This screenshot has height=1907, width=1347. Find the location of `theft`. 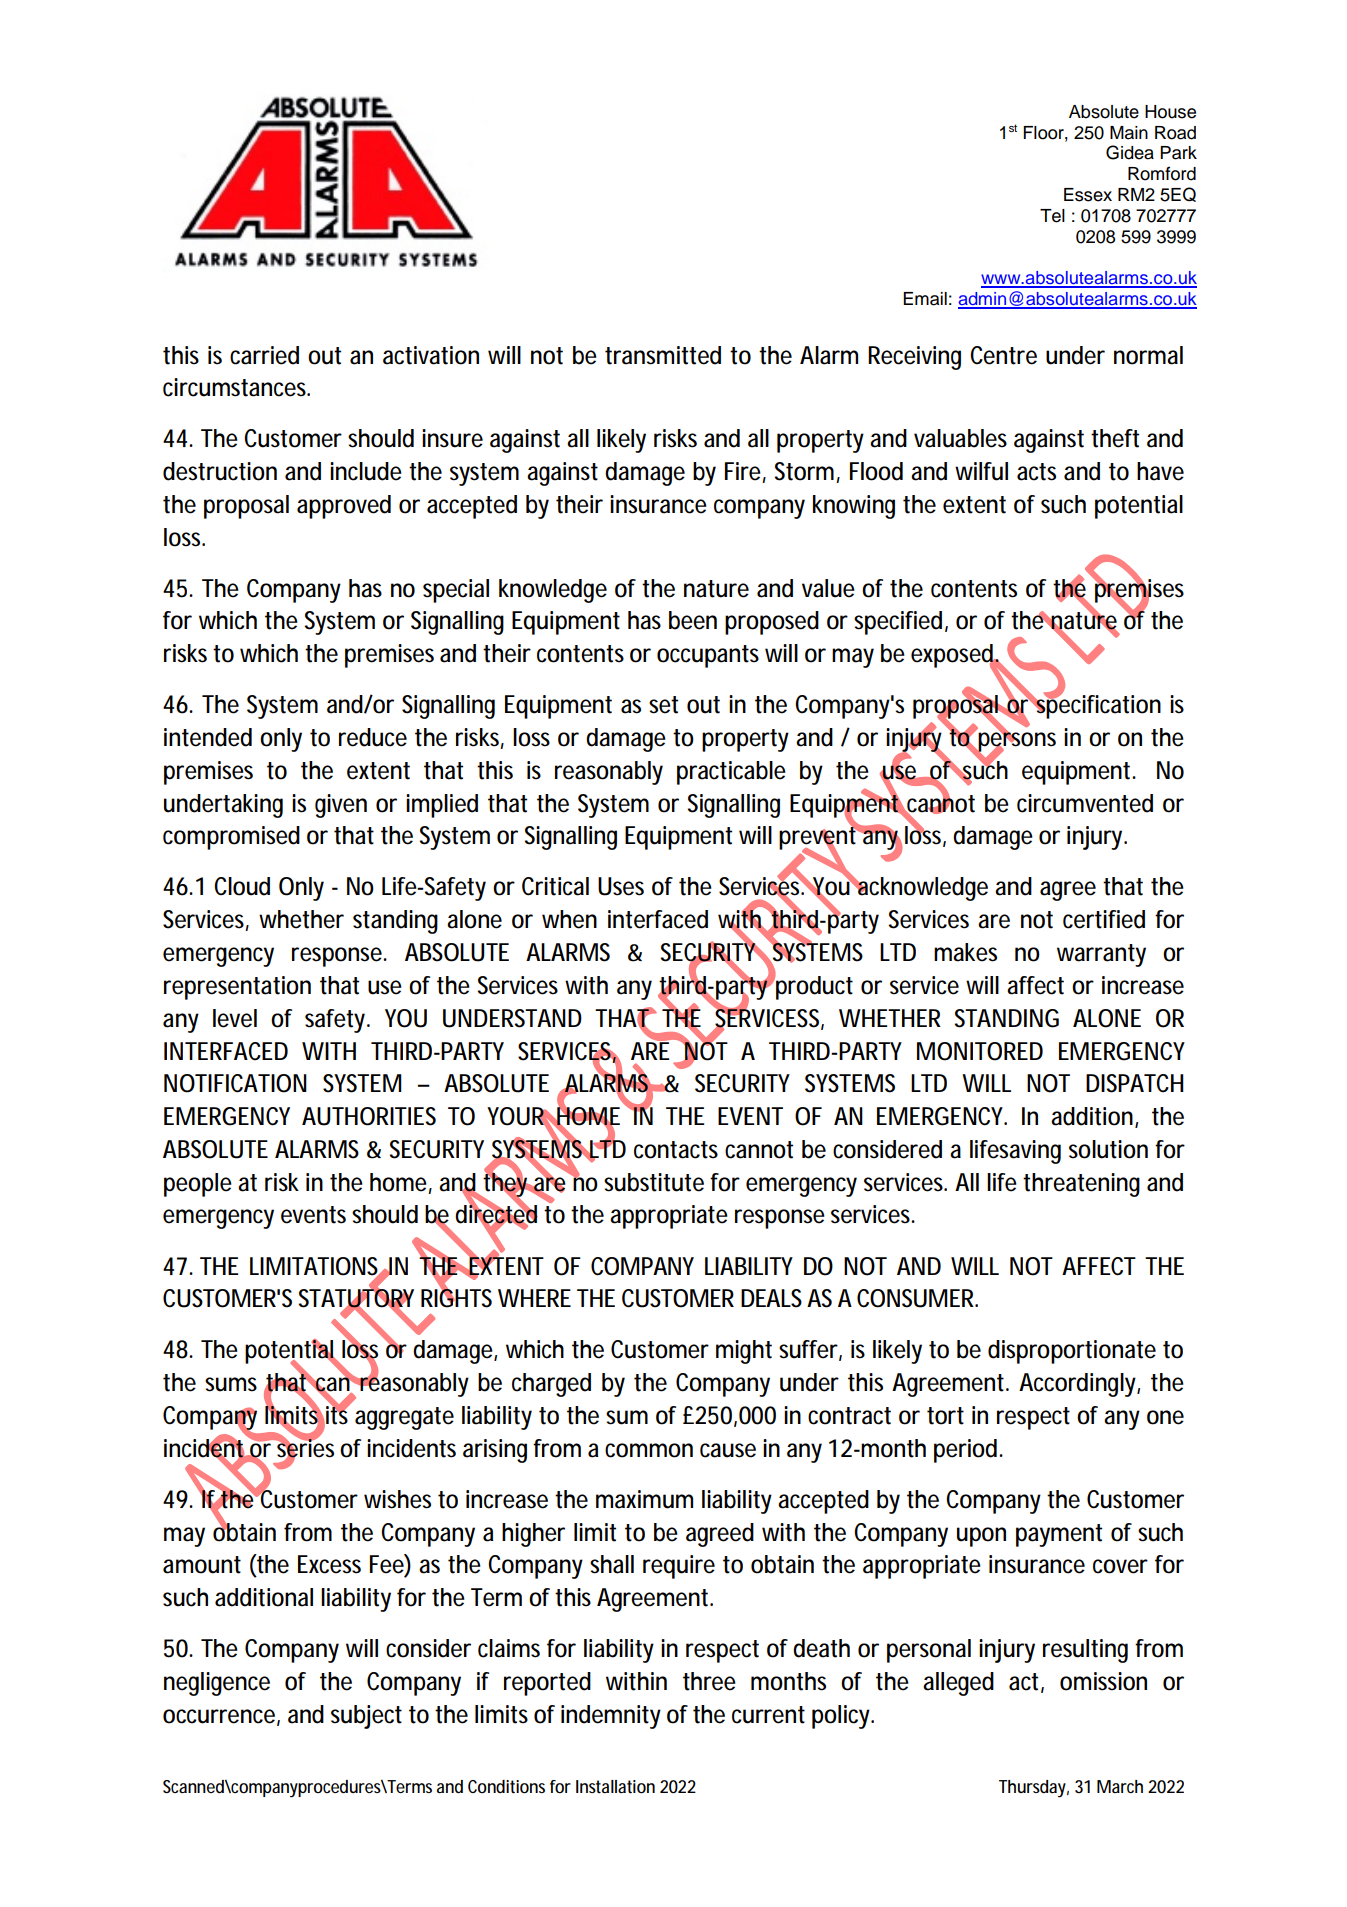

theft is located at coordinates (1115, 438).
